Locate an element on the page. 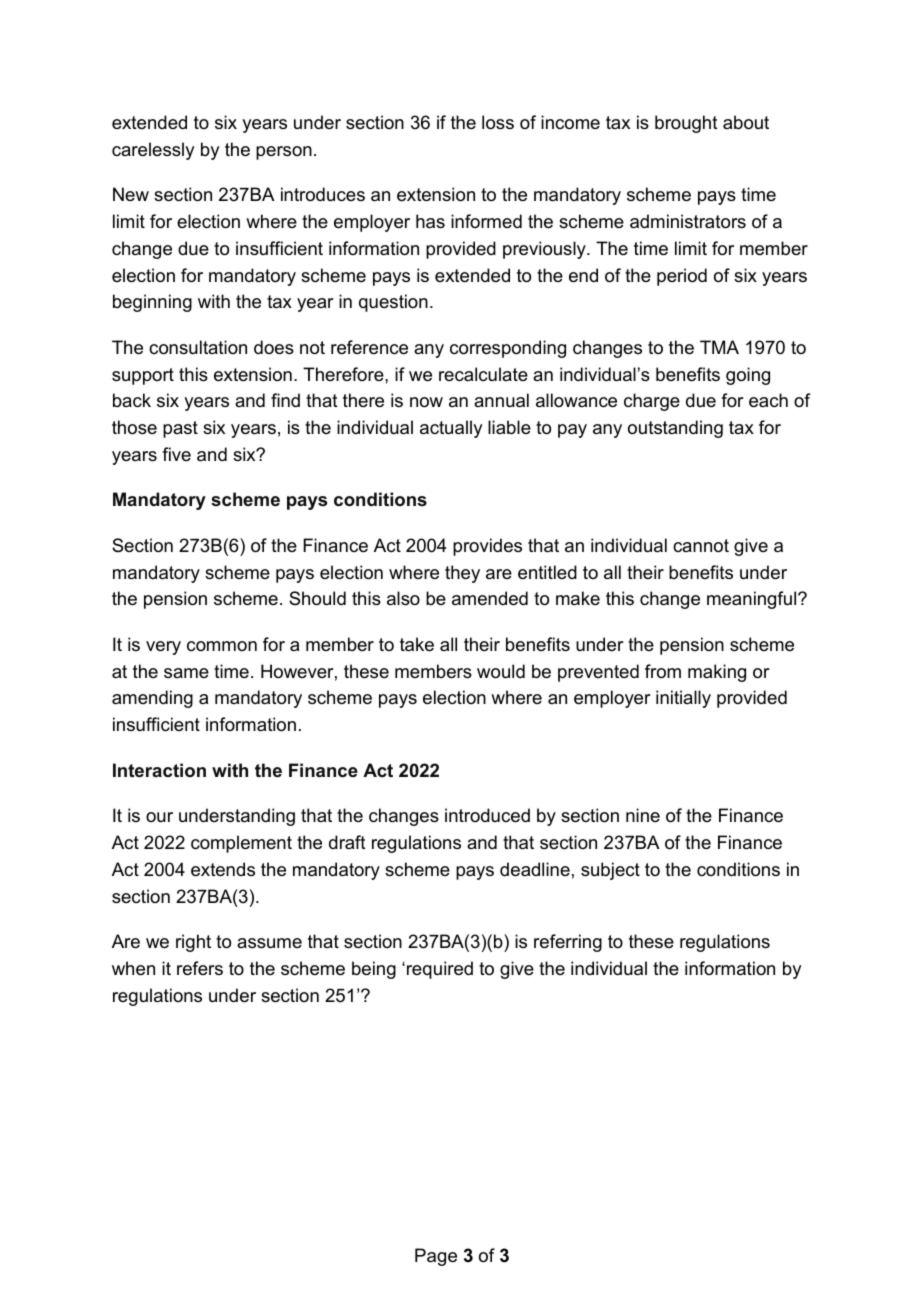 This image has width=924, height=1308. brought is located at coordinates (686, 124).
